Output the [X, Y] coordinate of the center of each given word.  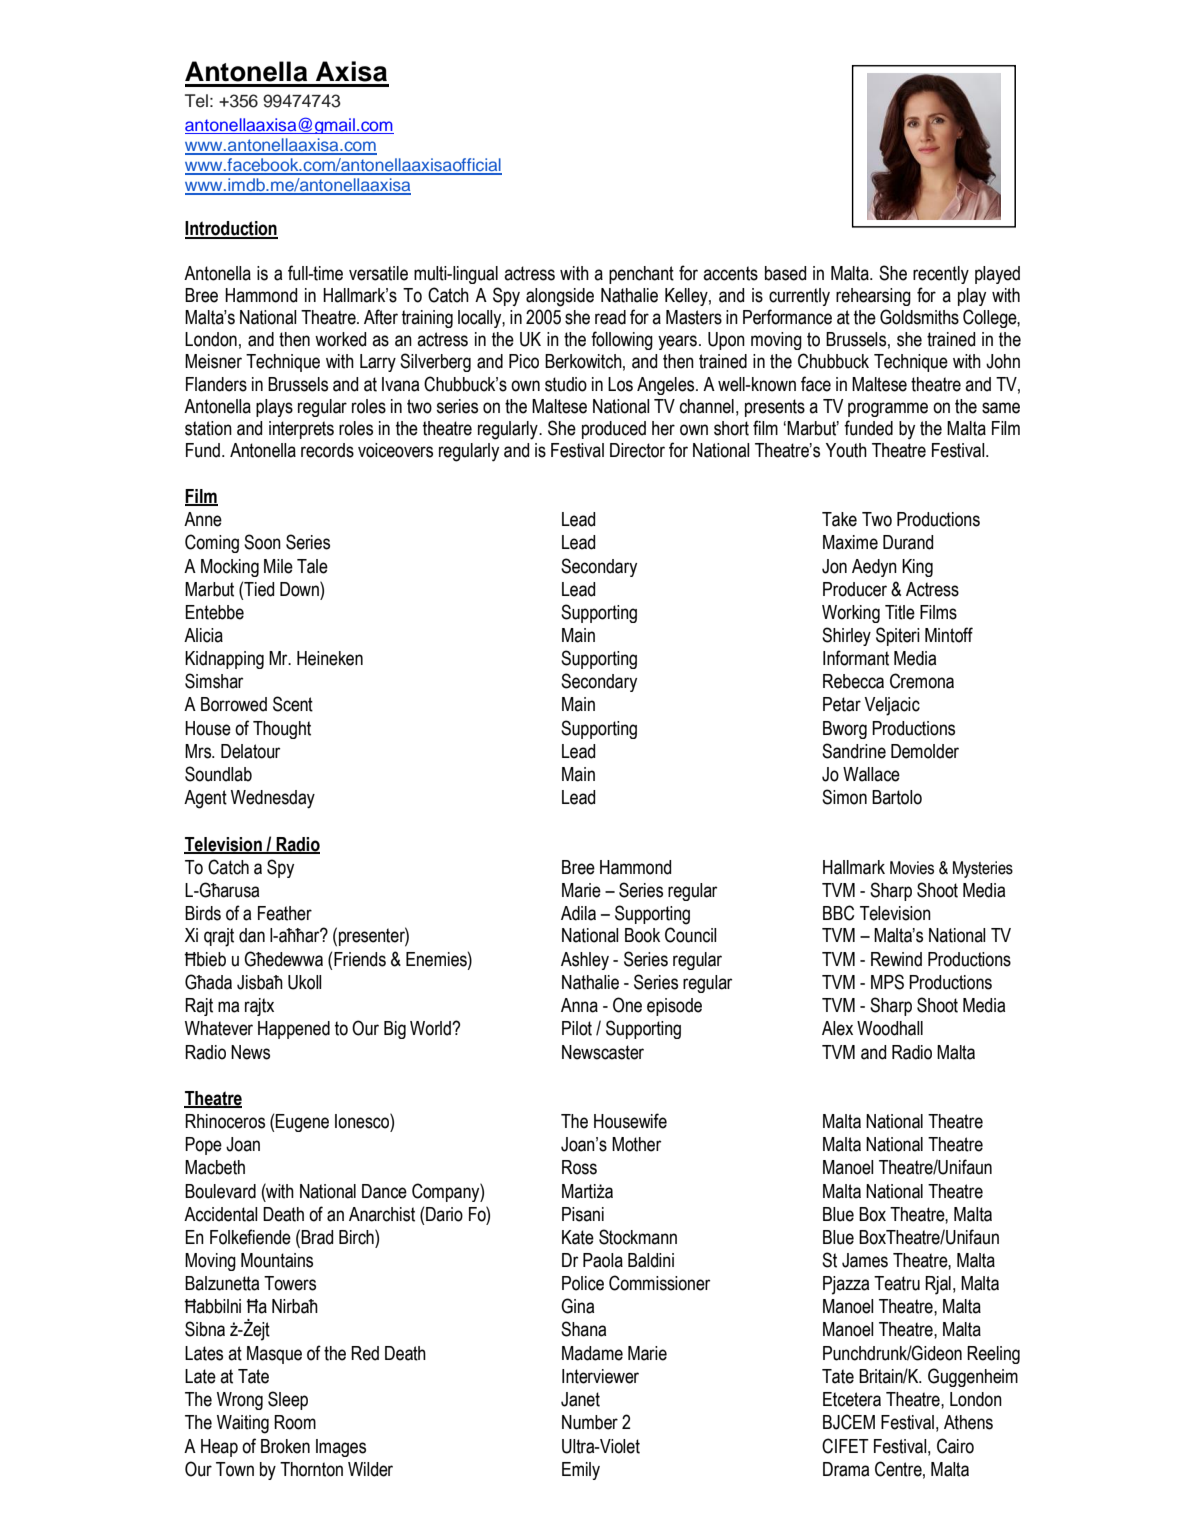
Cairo [955, 1446]
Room [295, 1422]
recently [941, 275]
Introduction [231, 229]
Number [590, 1422]
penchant [641, 275]
